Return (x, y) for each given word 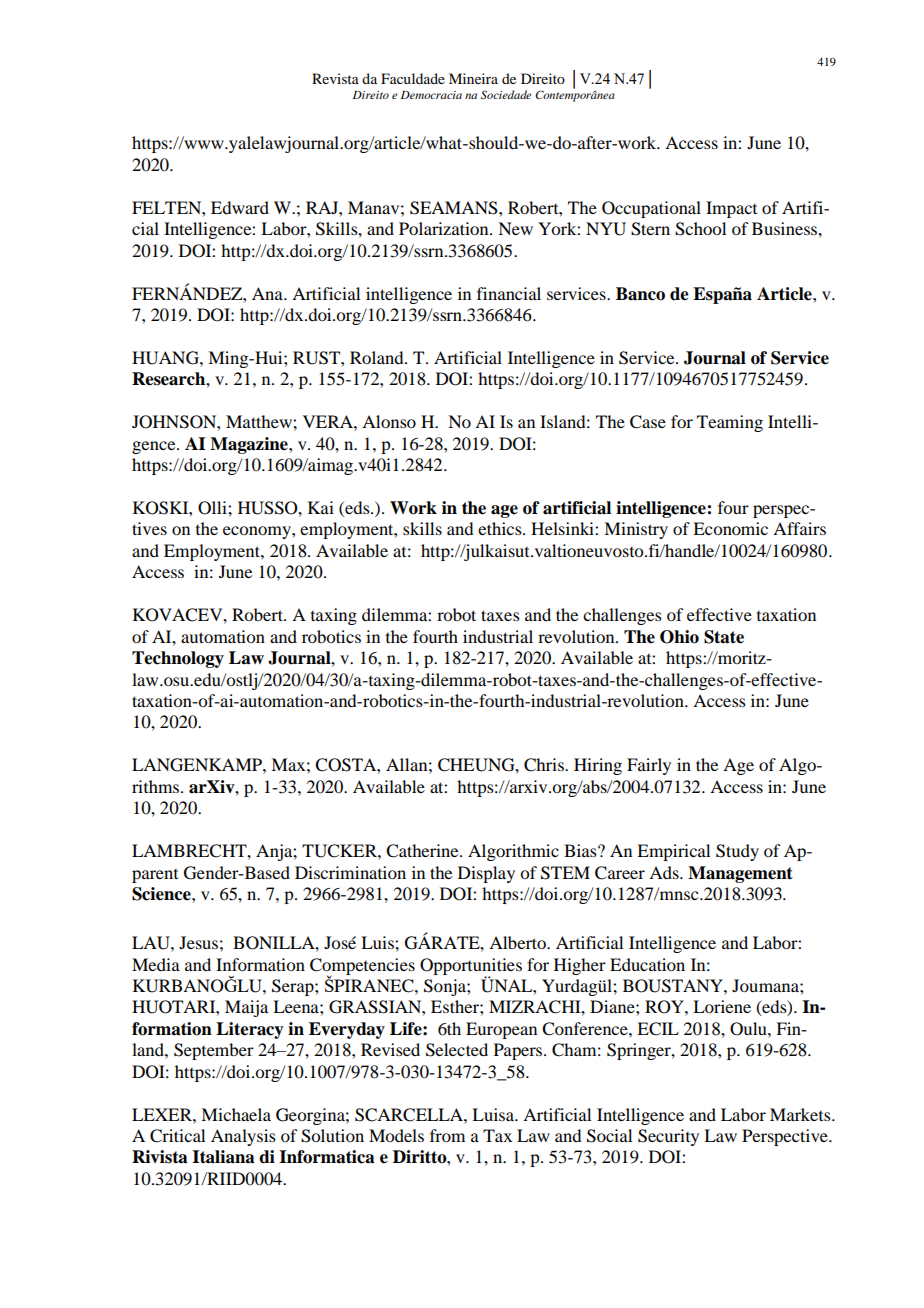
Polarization (445, 228)
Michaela (236, 1114)
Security (668, 1137)
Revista (335, 78)
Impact (731, 209)
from (447, 1135)
